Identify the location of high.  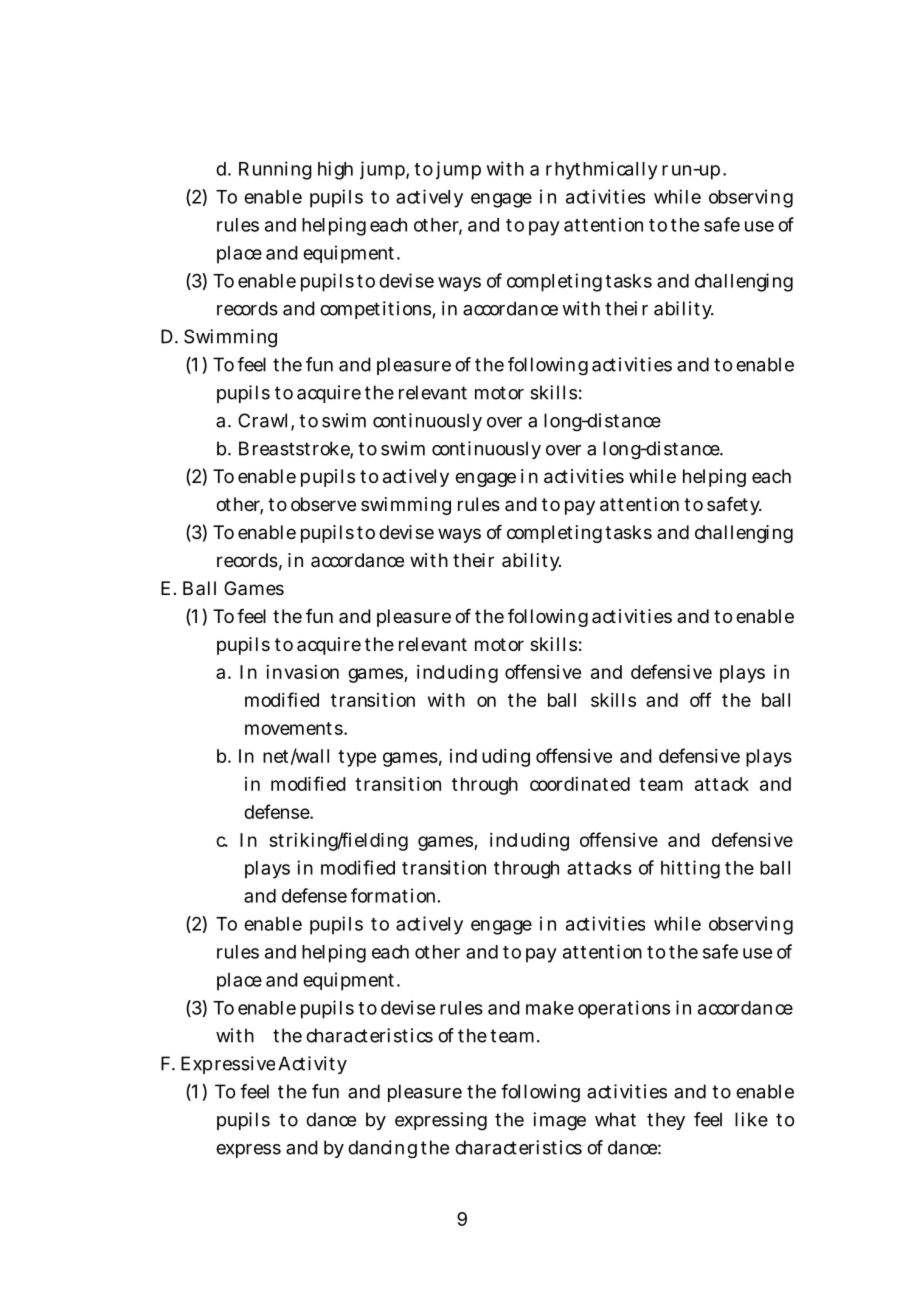
(335, 170).
